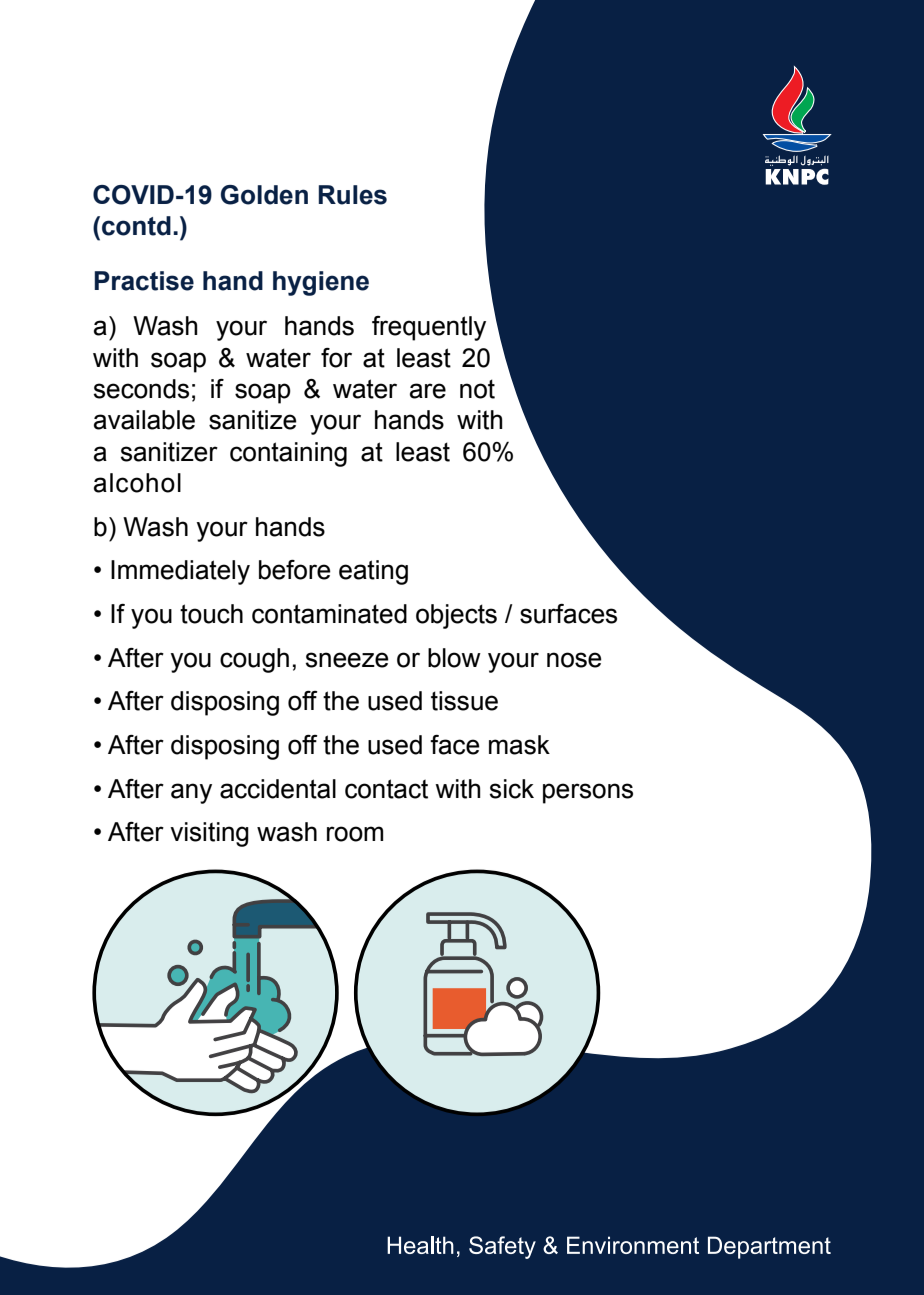 This screenshot has width=924, height=1295. Describe the element at coordinates (429, 328) in the screenshot. I see `frequently` at that location.
